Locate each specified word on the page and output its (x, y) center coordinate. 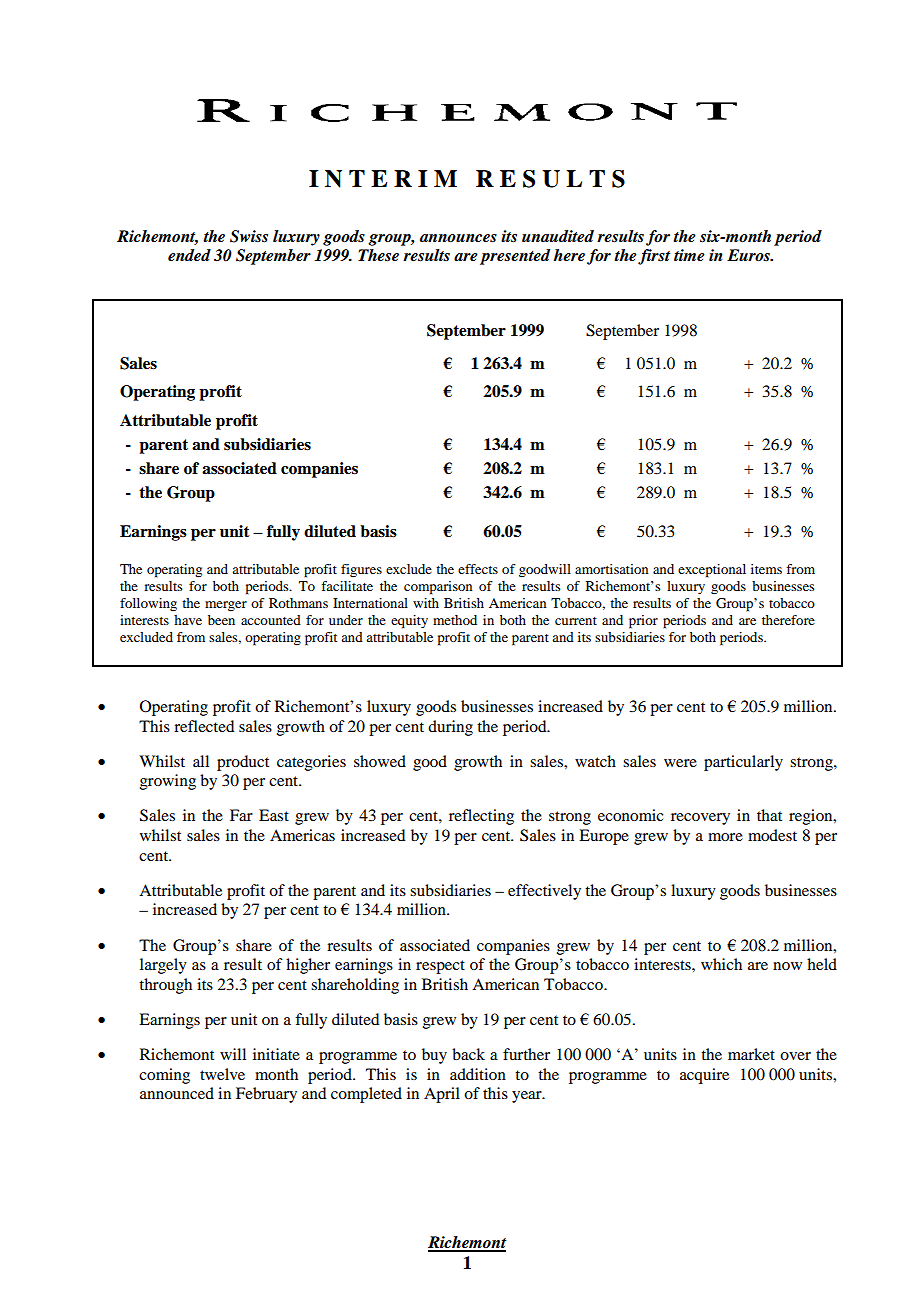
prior (643, 622)
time (689, 255)
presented (515, 257)
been (221, 620)
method (455, 620)
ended (189, 255)
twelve (222, 1074)
